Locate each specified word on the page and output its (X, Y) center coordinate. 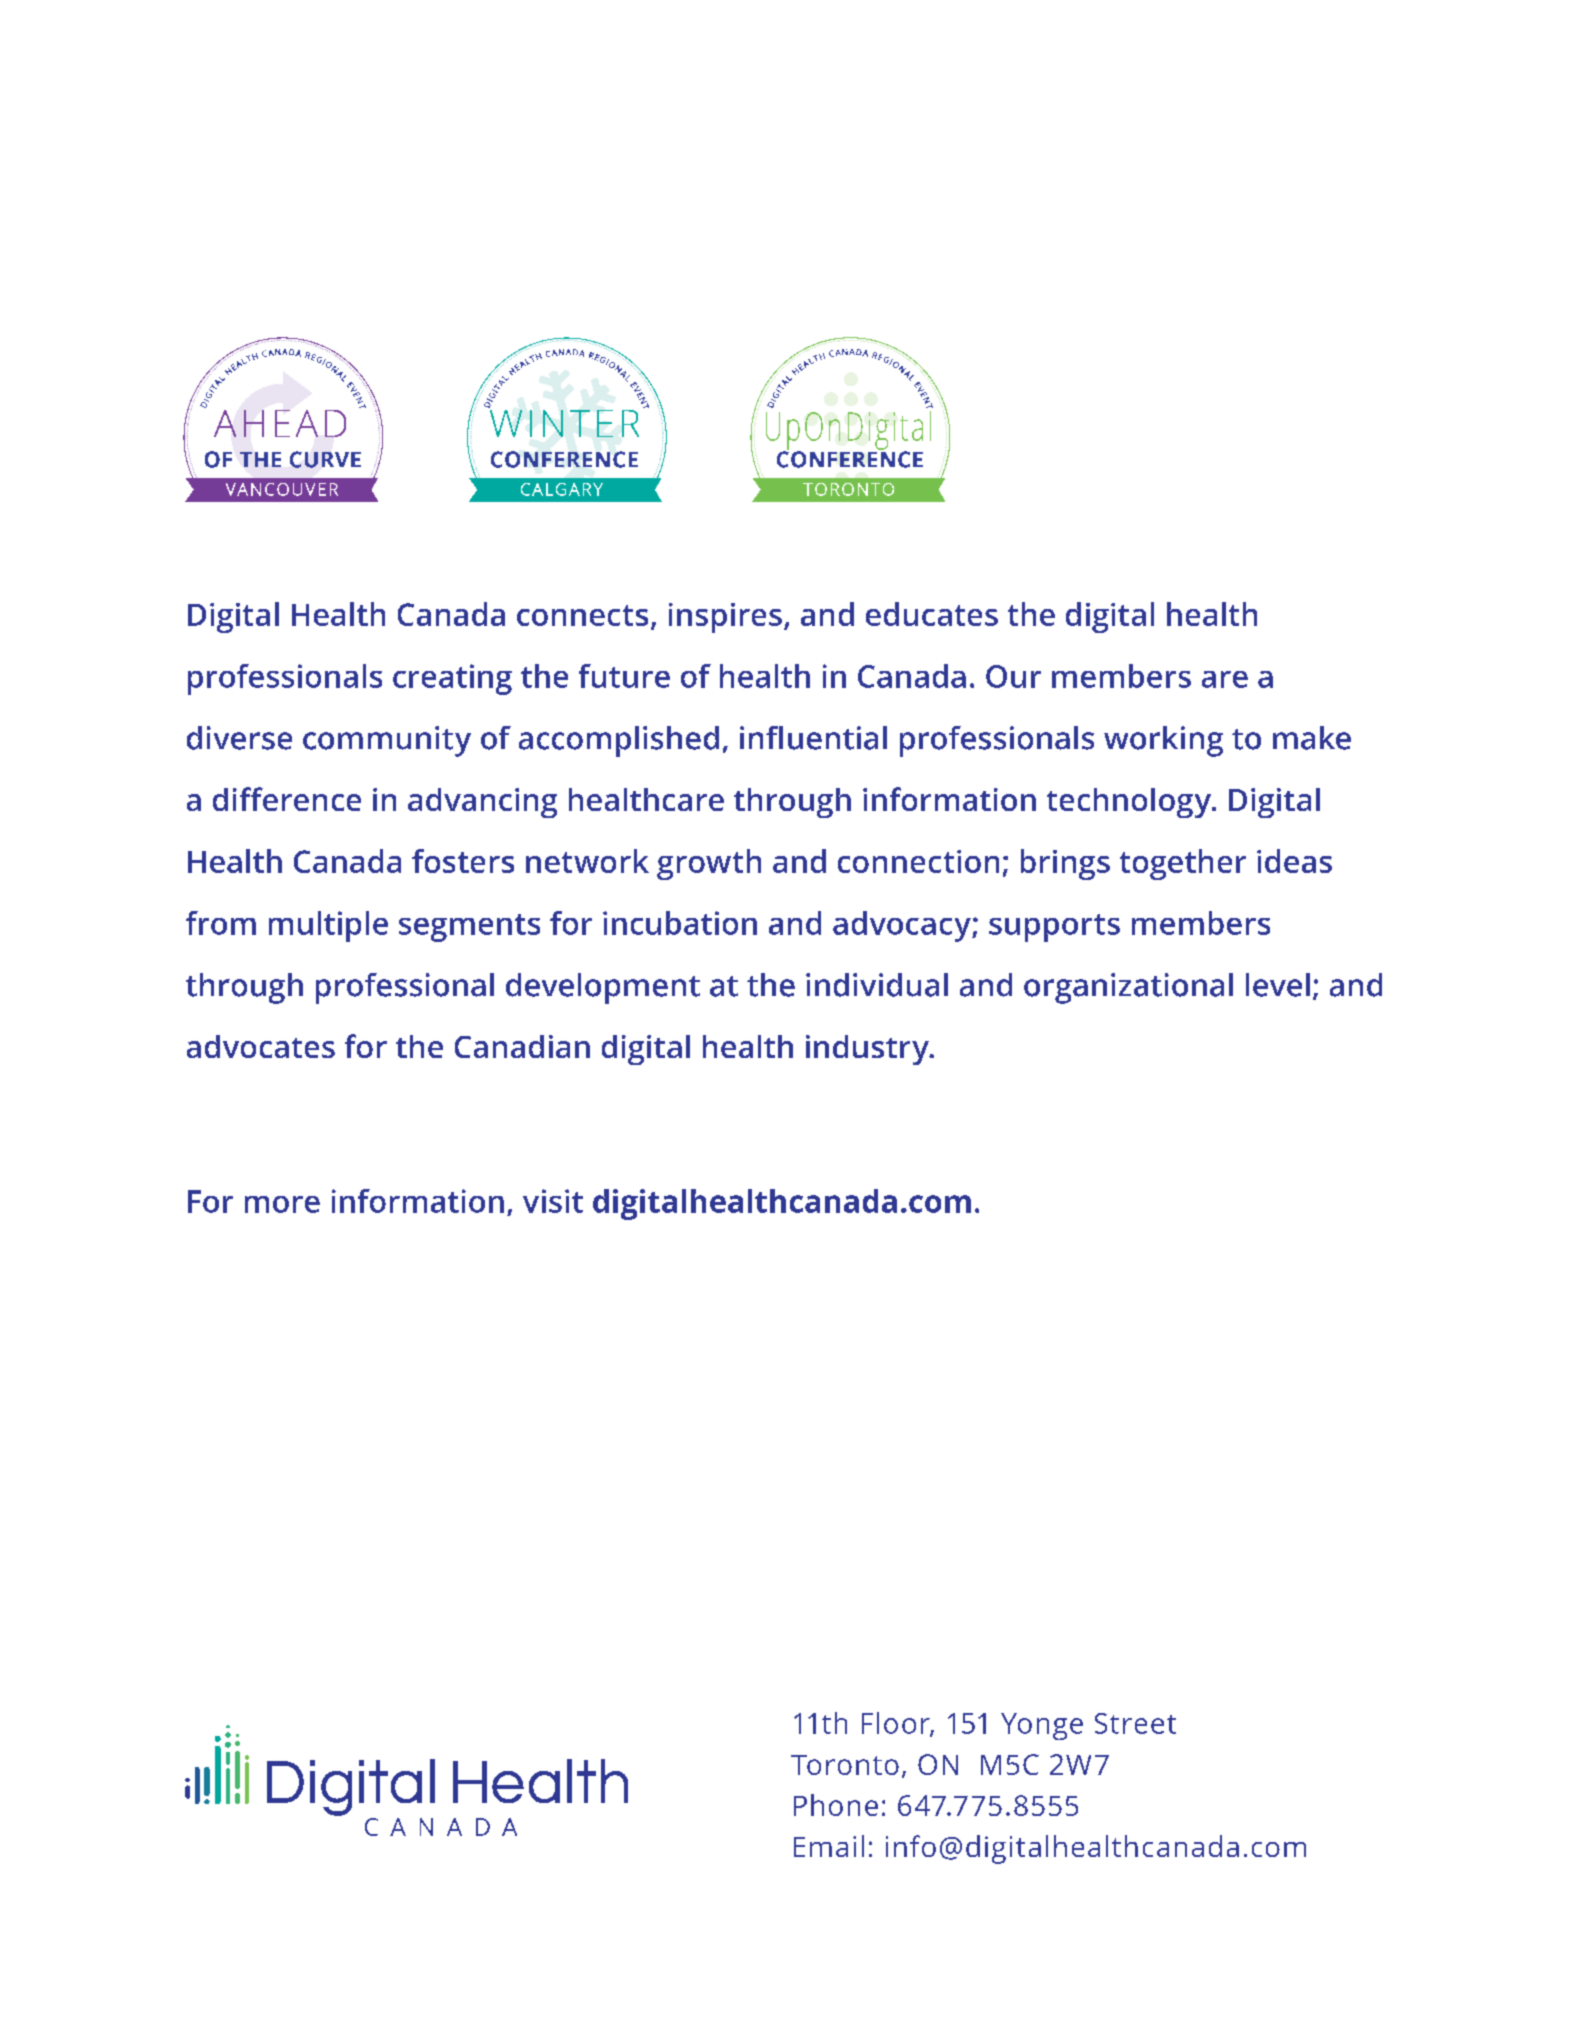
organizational (1128, 988)
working (1163, 741)
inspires (725, 618)
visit (553, 1201)
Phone (836, 1805)
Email (829, 1846)
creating (452, 679)
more (282, 1204)
